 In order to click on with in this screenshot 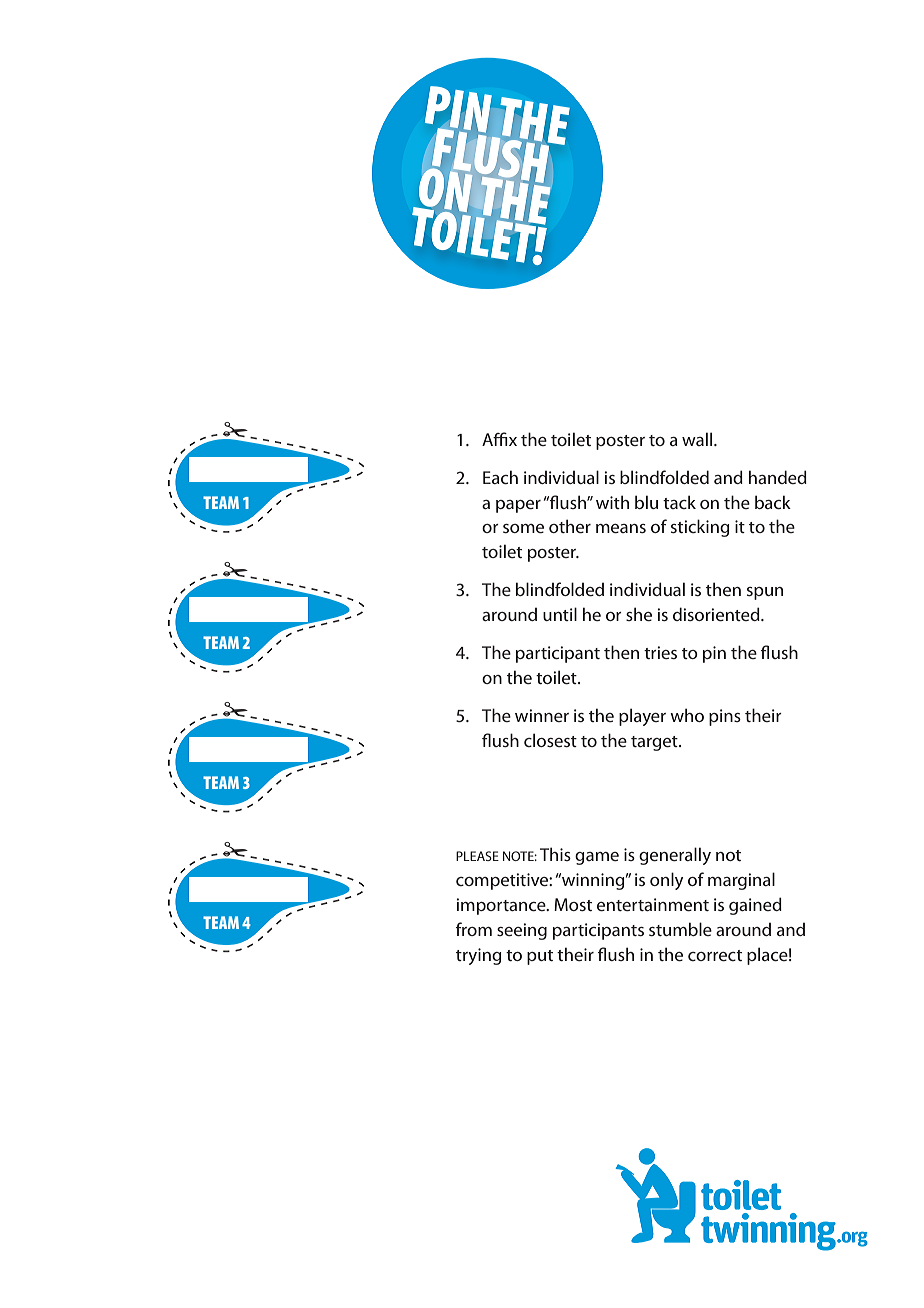, I will do `click(612, 502)`.
